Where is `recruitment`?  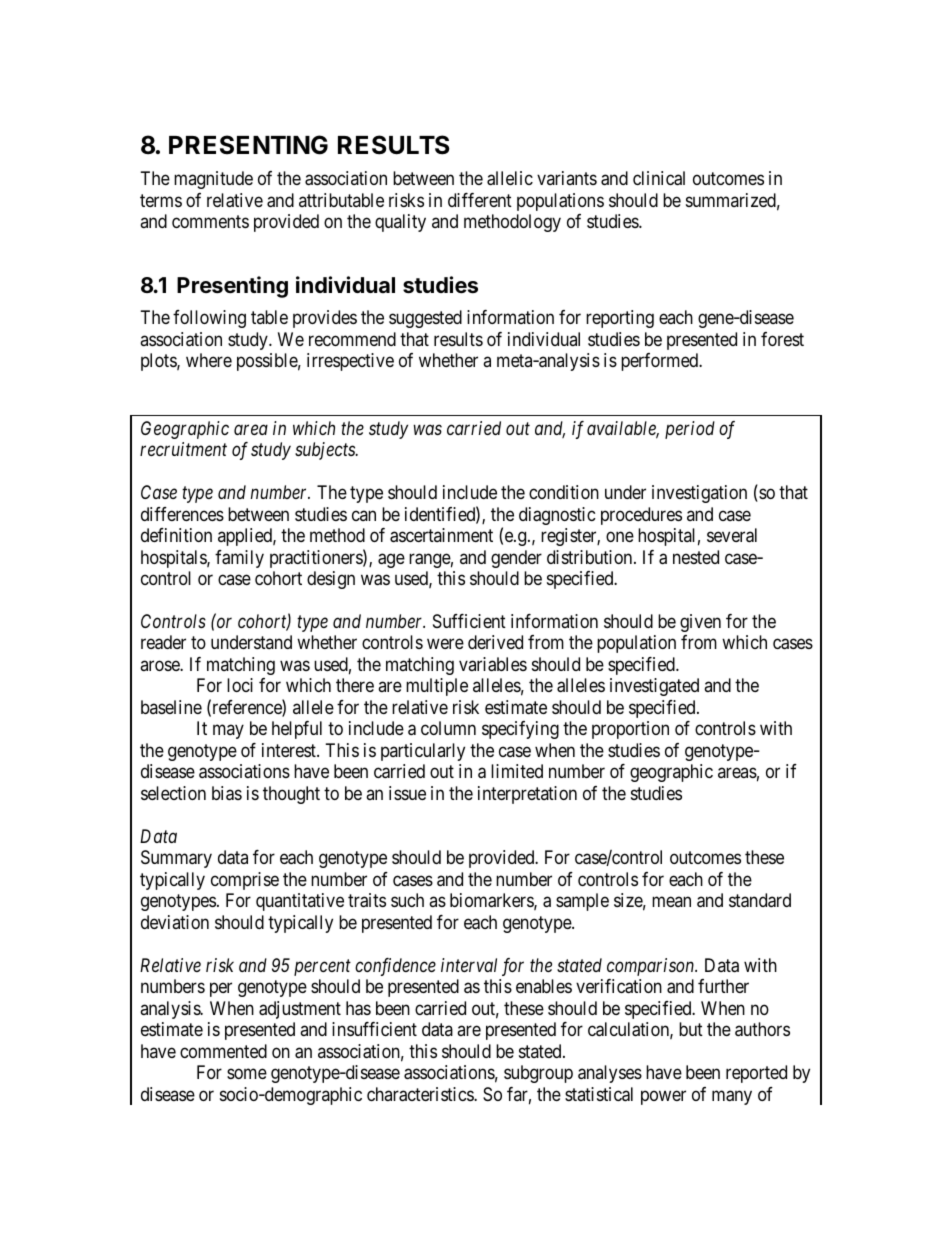 recruitment is located at coordinates (183, 449).
